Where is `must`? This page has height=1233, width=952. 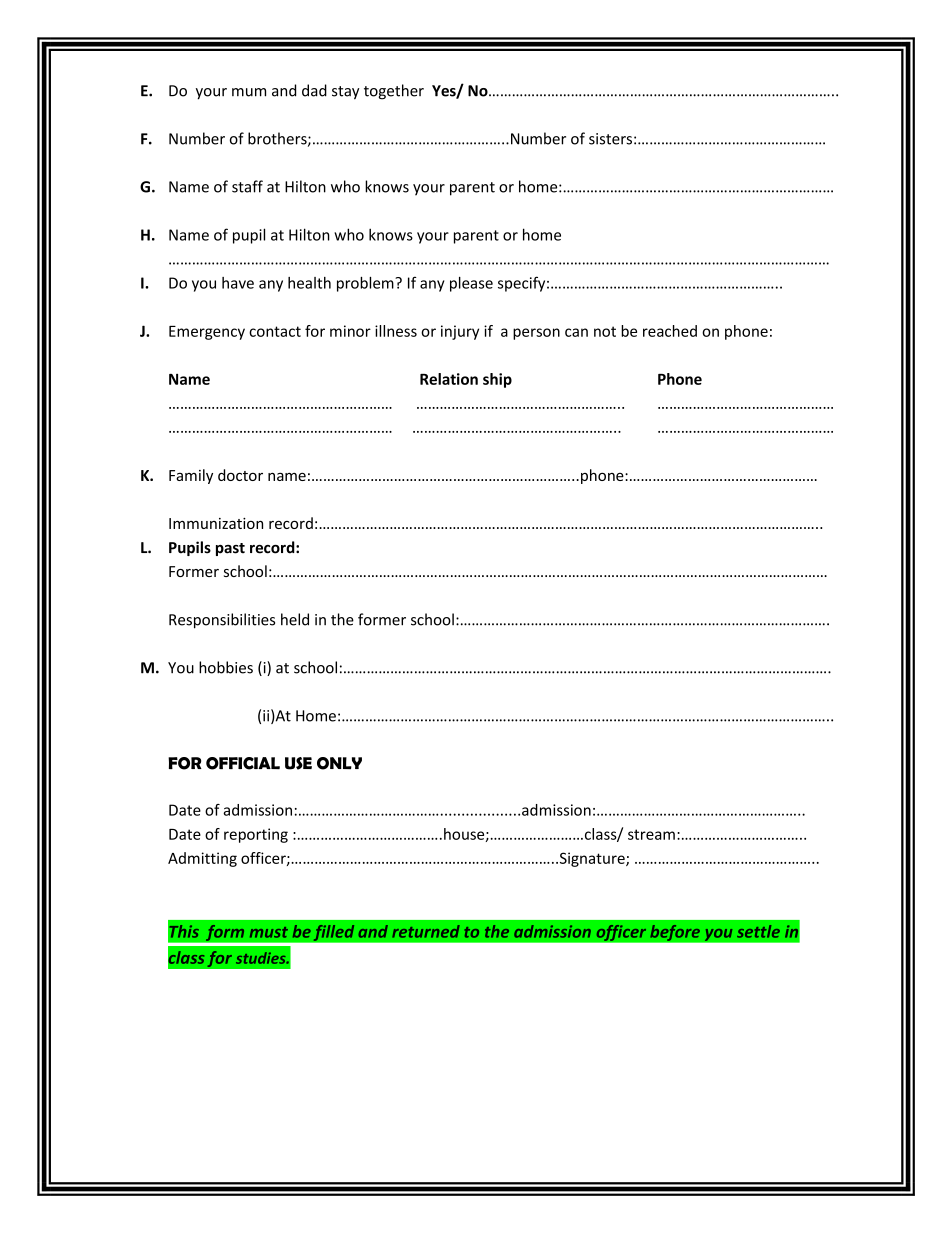 must is located at coordinates (269, 932).
